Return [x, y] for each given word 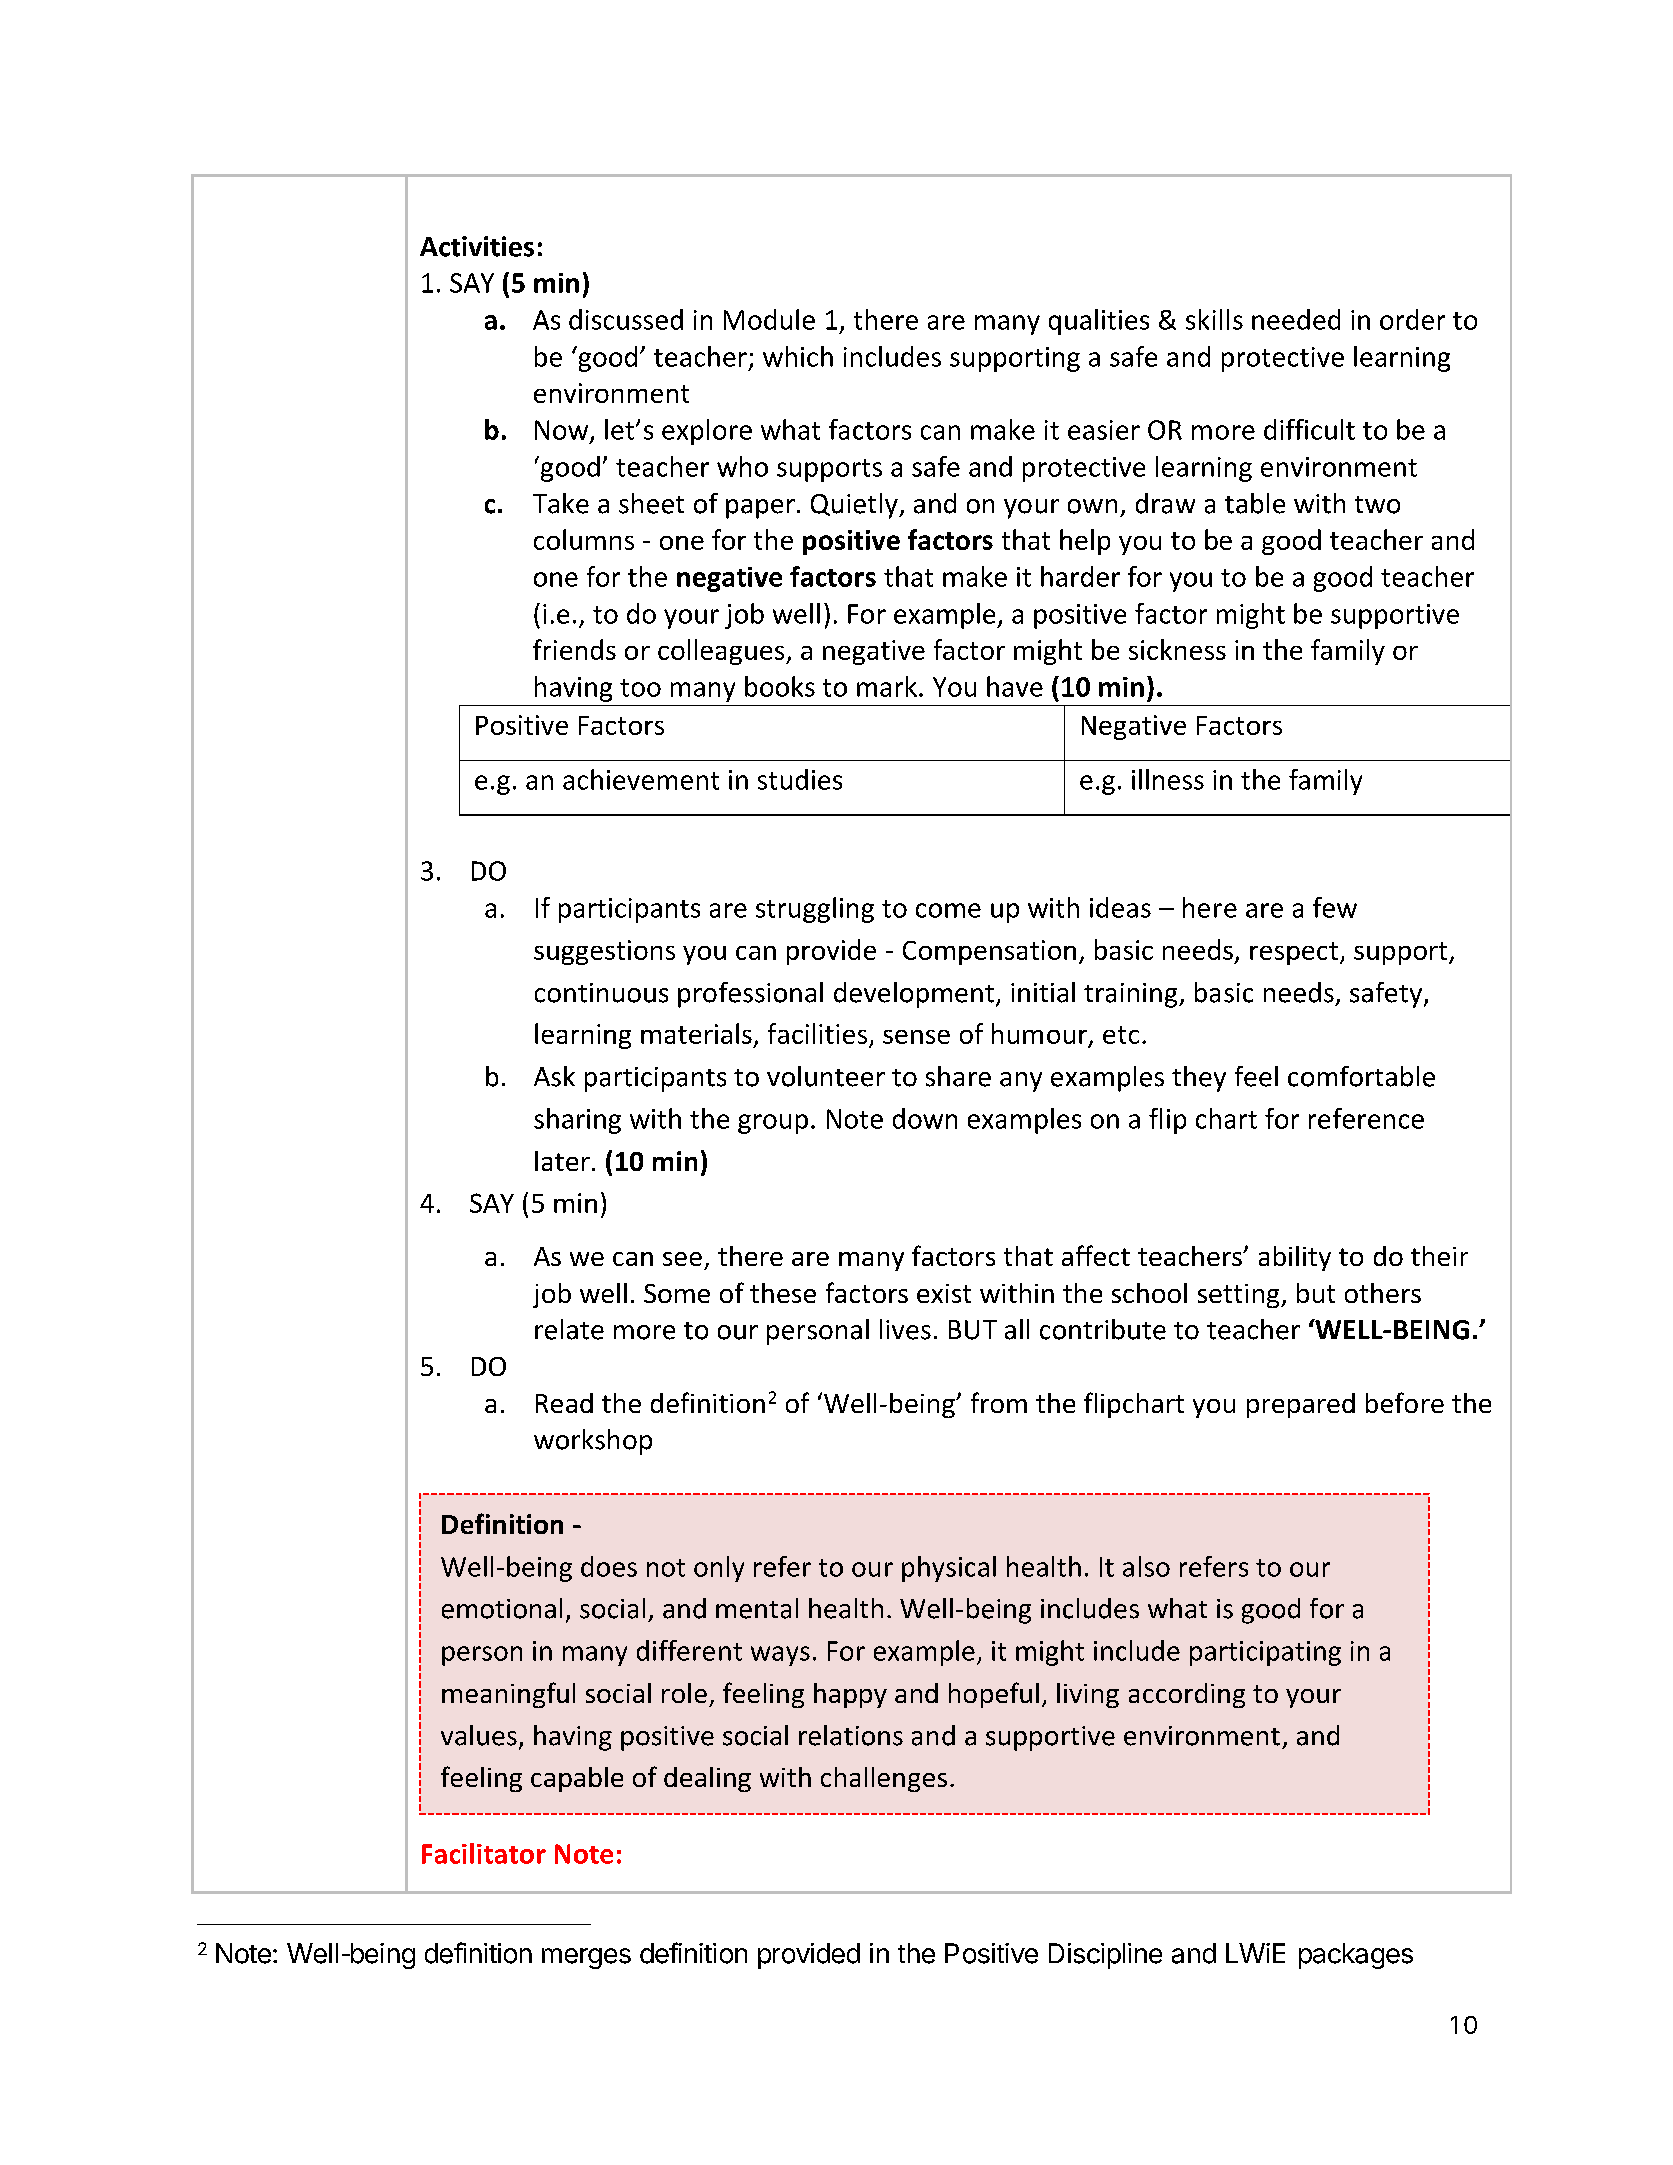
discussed [626, 319]
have [1015, 686]
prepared [1301, 1405]
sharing [577, 1121]
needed [1296, 319]
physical [949, 1569]
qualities [1099, 322]
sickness [1177, 649]
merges [586, 1958]
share [958, 1076]
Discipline [1105, 1956]
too [640, 688]
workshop [593, 1442]
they [1199, 1079]
